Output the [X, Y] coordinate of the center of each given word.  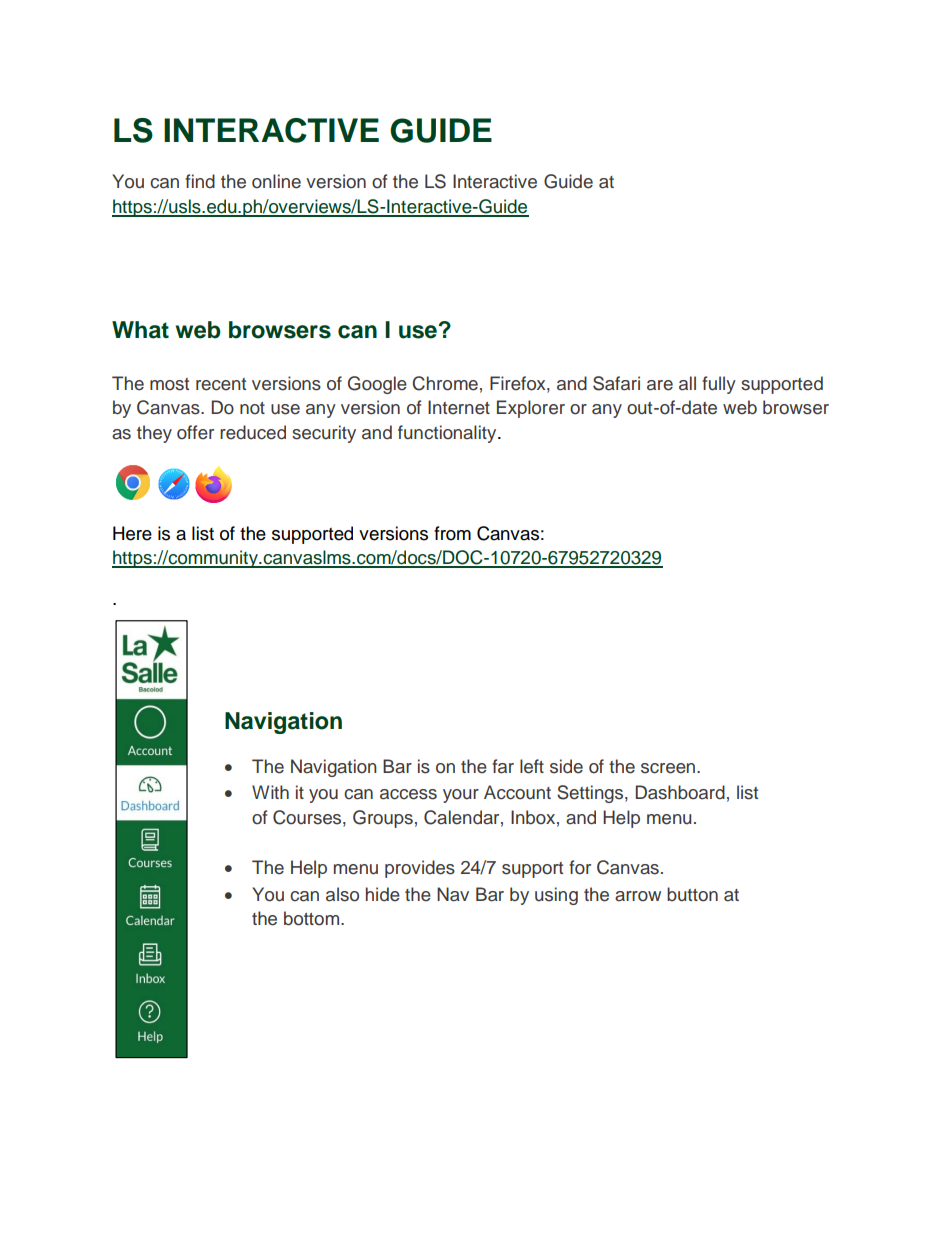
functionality [448, 434]
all [687, 383]
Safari [616, 383]
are [660, 385]
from [452, 533]
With [270, 792]
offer [195, 432]
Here [132, 533]
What [140, 330]
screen [669, 768]
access [408, 794]
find [200, 181]
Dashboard [680, 792]
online [276, 181]
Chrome [445, 383]
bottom [313, 918]
